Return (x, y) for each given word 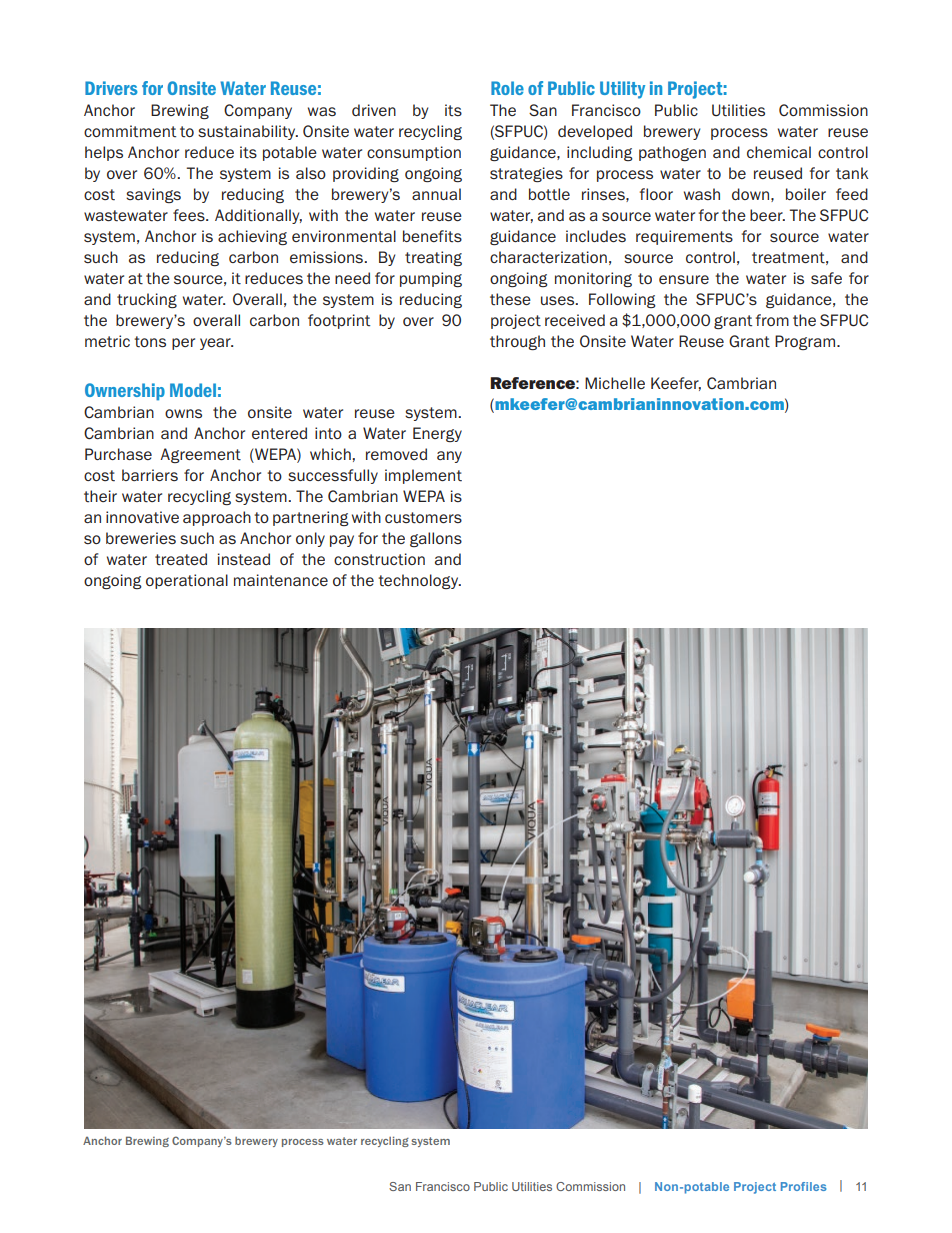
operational (187, 581)
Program (806, 342)
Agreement (200, 455)
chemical (779, 152)
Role (507, 88)
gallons (436, 539)
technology (419, 581)
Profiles (804, 1186)
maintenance (281, 580)
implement (423, 476)
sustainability (248, 132)
